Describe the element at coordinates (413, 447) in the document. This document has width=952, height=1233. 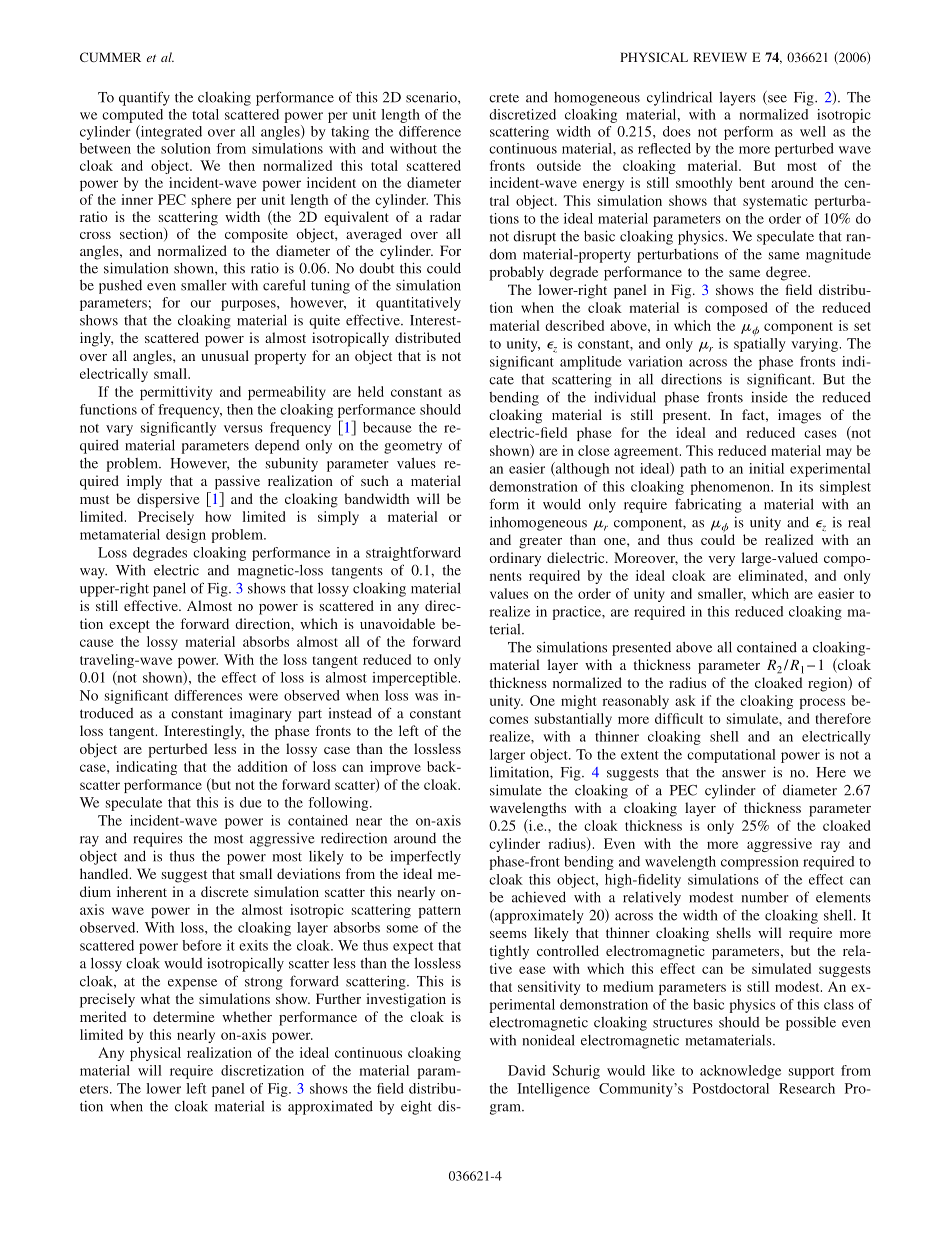
I see `geometry` at that location.
